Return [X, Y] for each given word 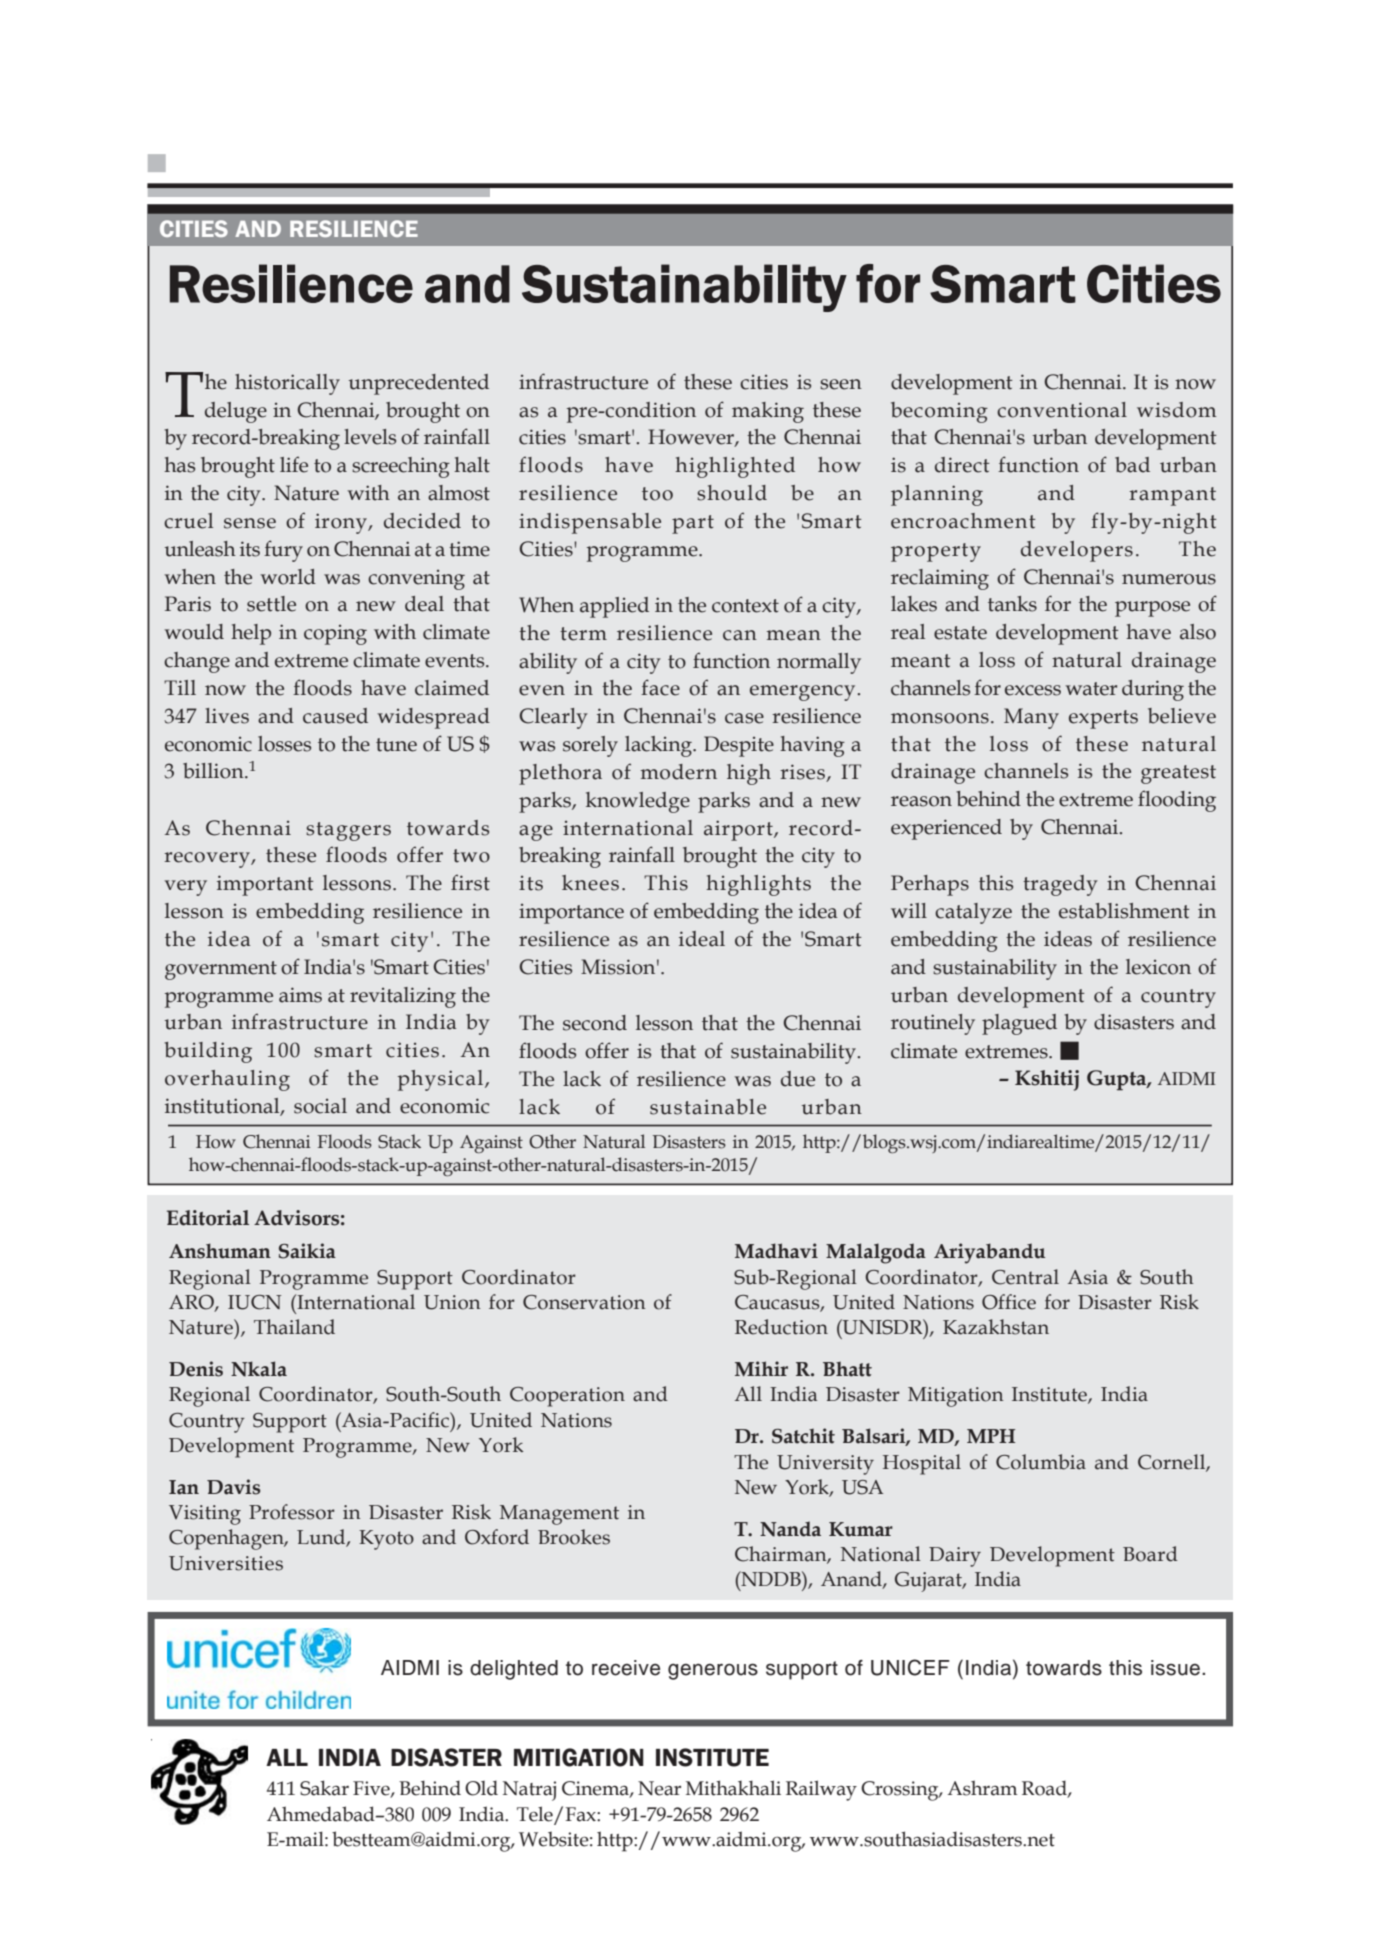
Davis [234, 1487]
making [768, 412]
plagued [1019, 1024]
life [294, 464]
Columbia [1041, 1462]
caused [335, 716]
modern [679, 772]
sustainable [708, 1107]
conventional [1062, 410]
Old [481, 1788]
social [320, 1106]
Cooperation [567, 1397]
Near [659, 1788]
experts [1103, 719]
